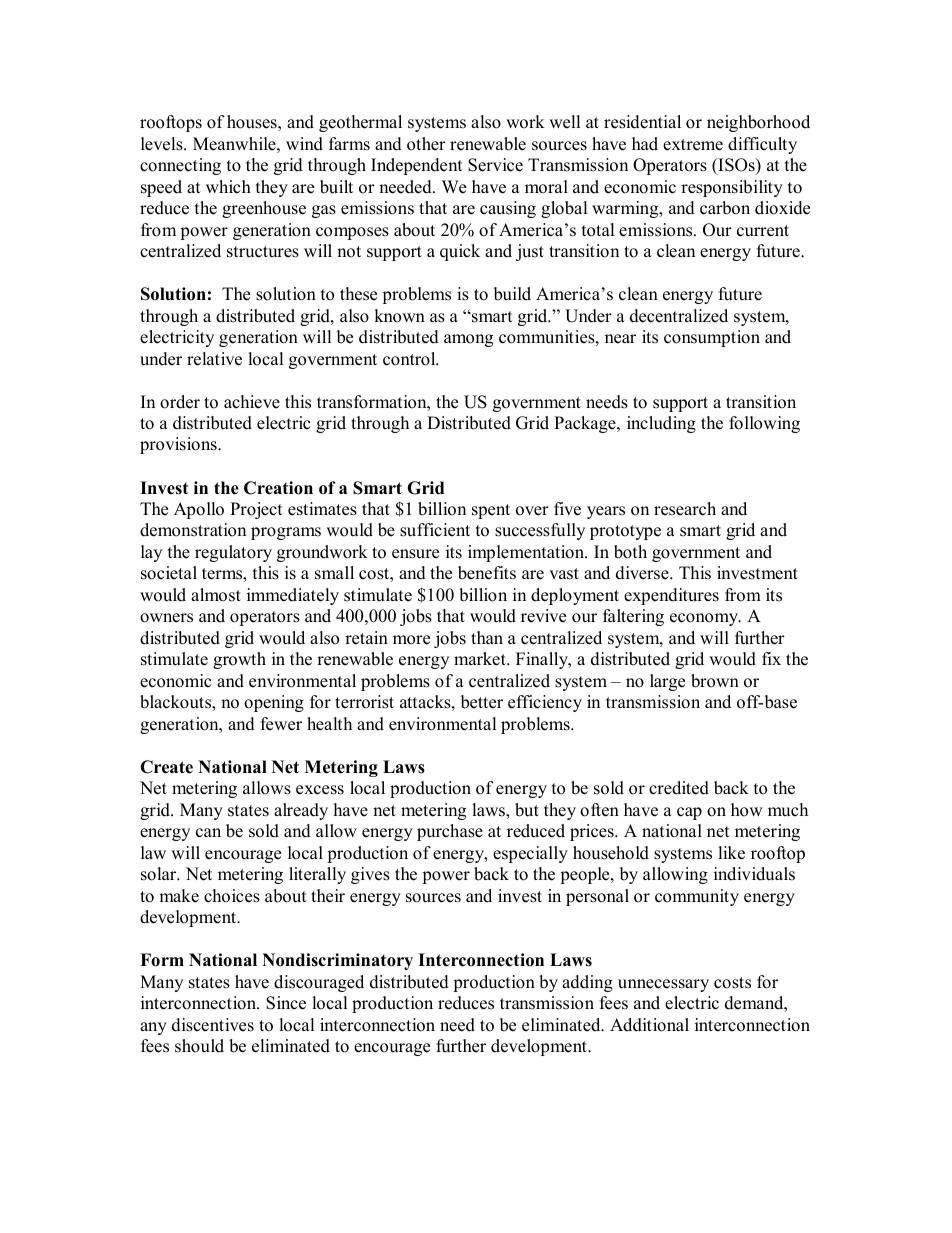 The width and height of the screenshot is (952, 1233). Describe the element at coordinates (228, 187) in the screenshot. I see `which` at that location.
